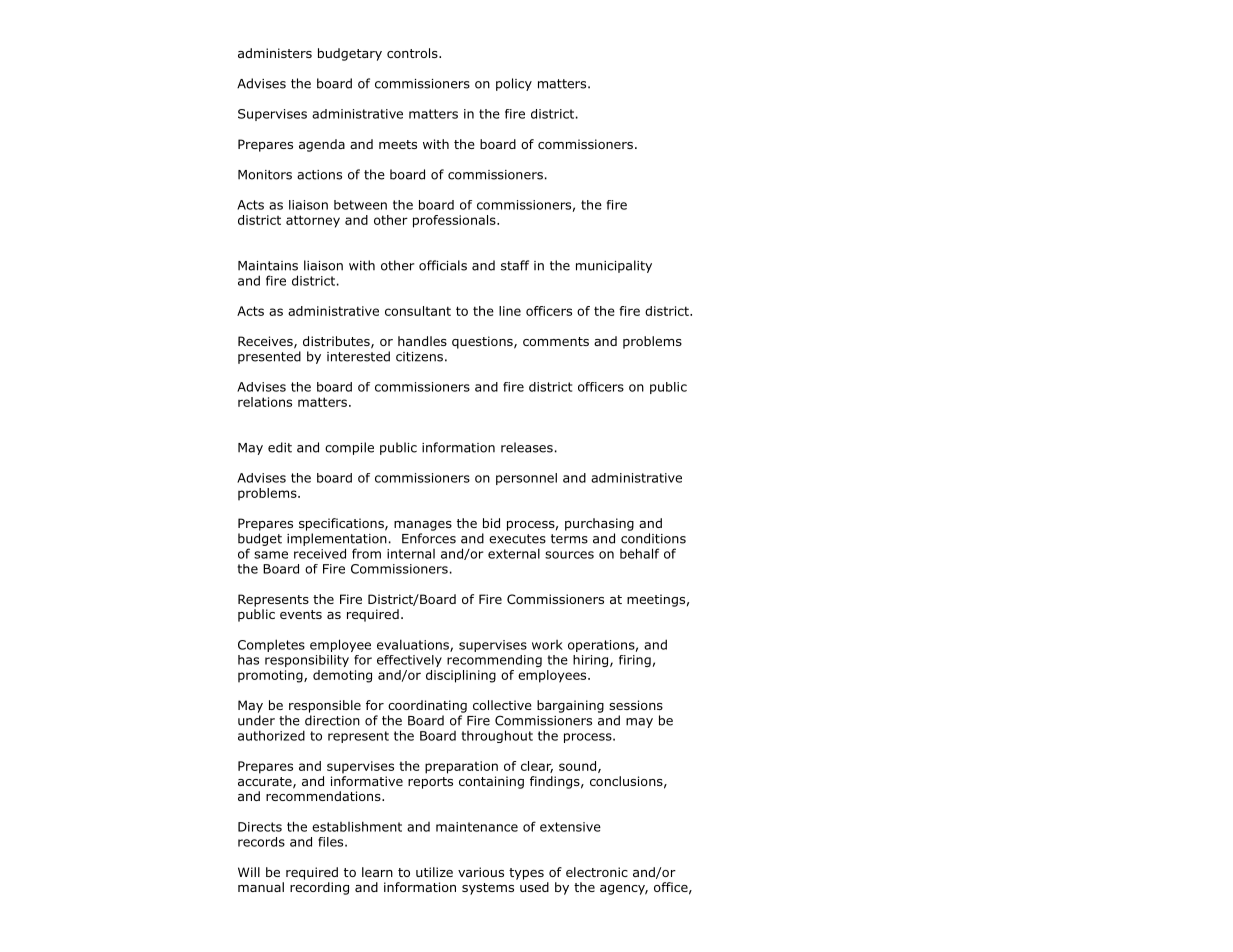 The height and width of the page is (952, 1233). I want to click on manages, so click(423, 526).
